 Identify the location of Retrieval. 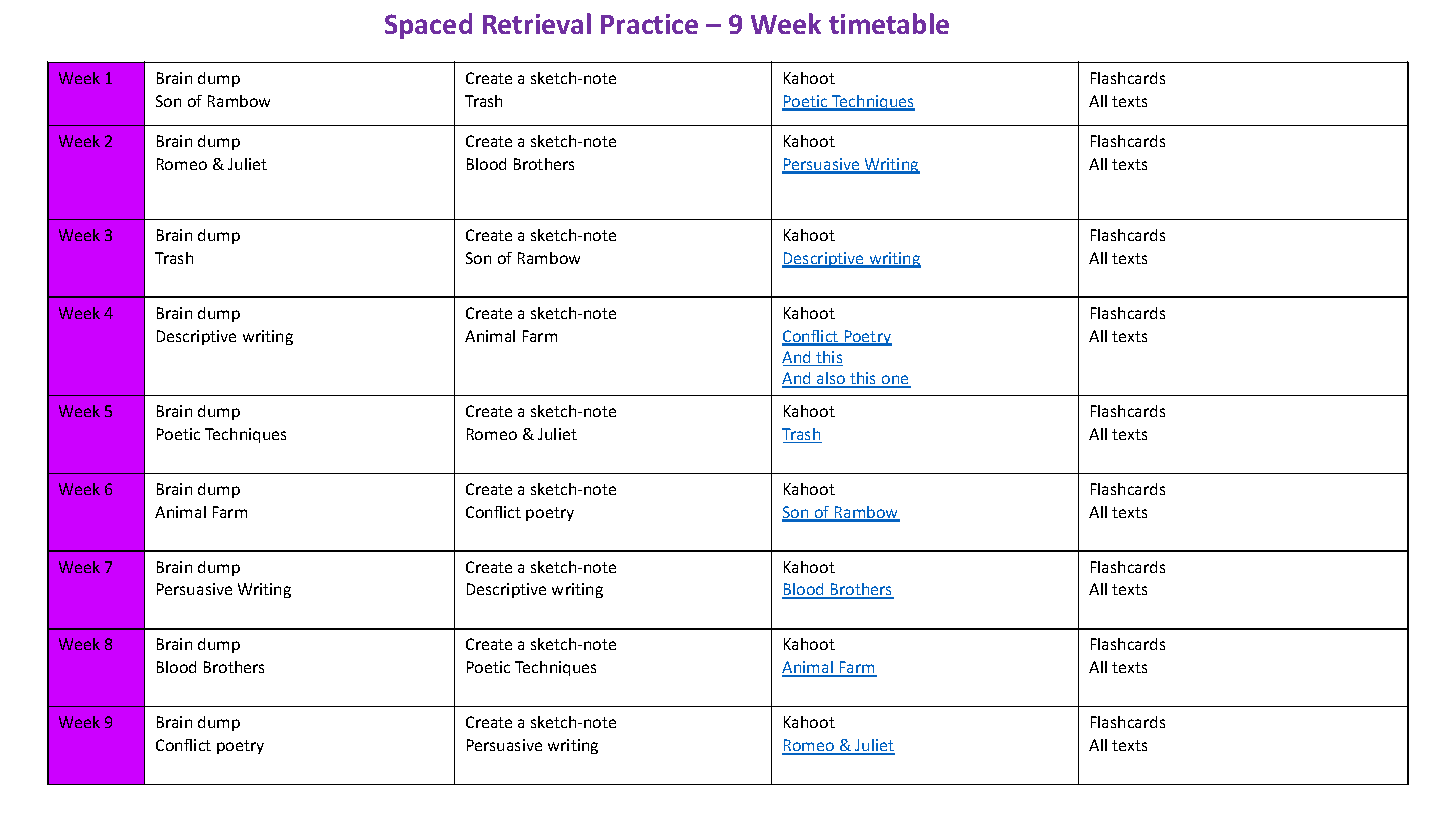
(537, 23).
